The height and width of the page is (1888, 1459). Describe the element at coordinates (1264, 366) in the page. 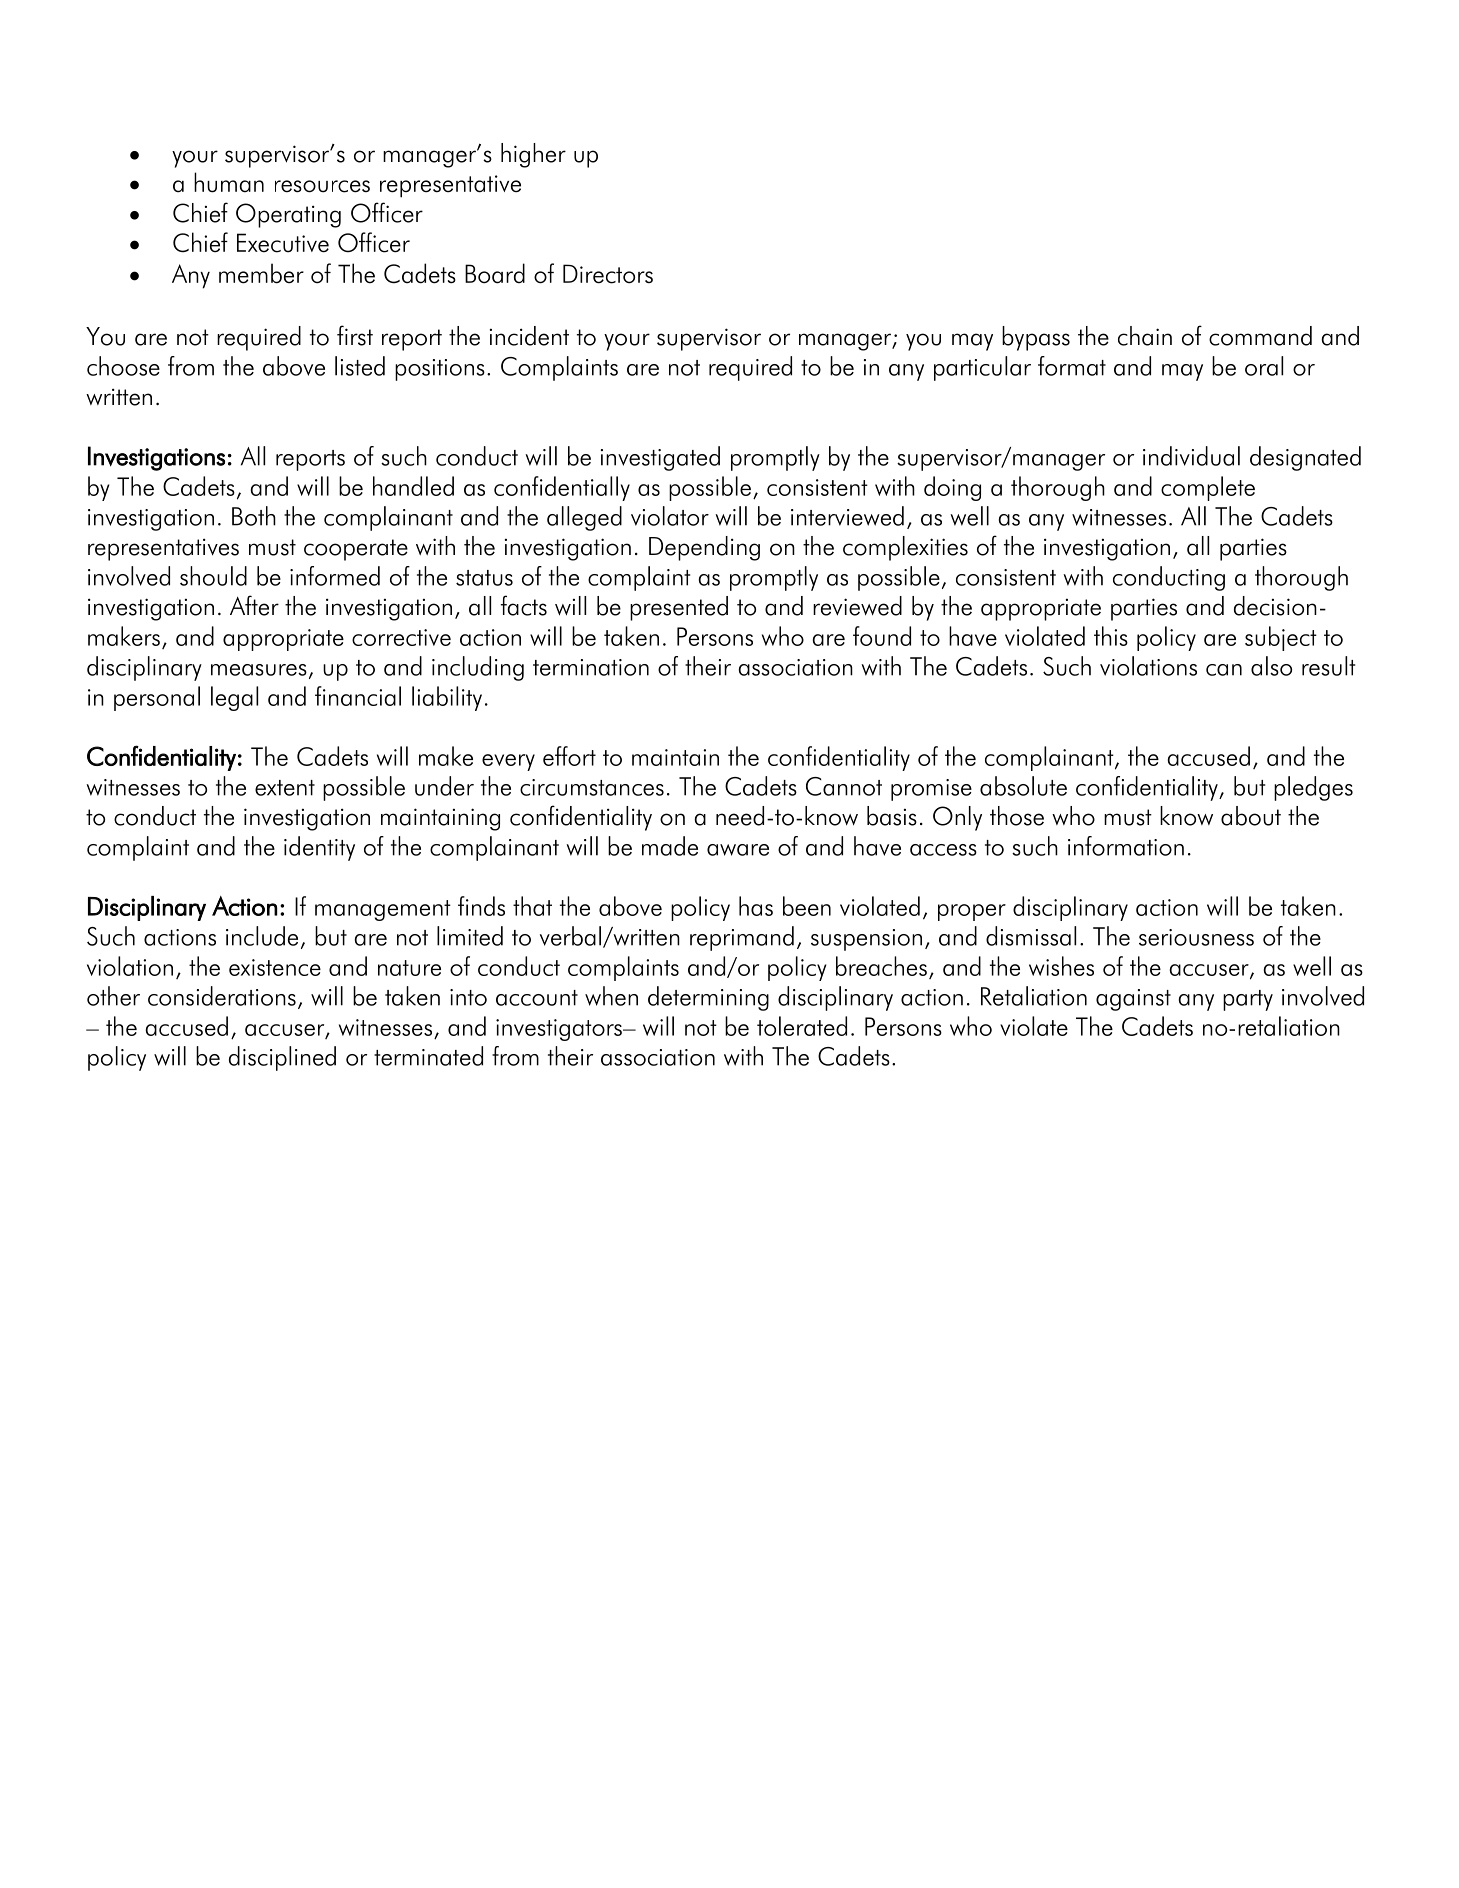

I see `oral` at that location.
